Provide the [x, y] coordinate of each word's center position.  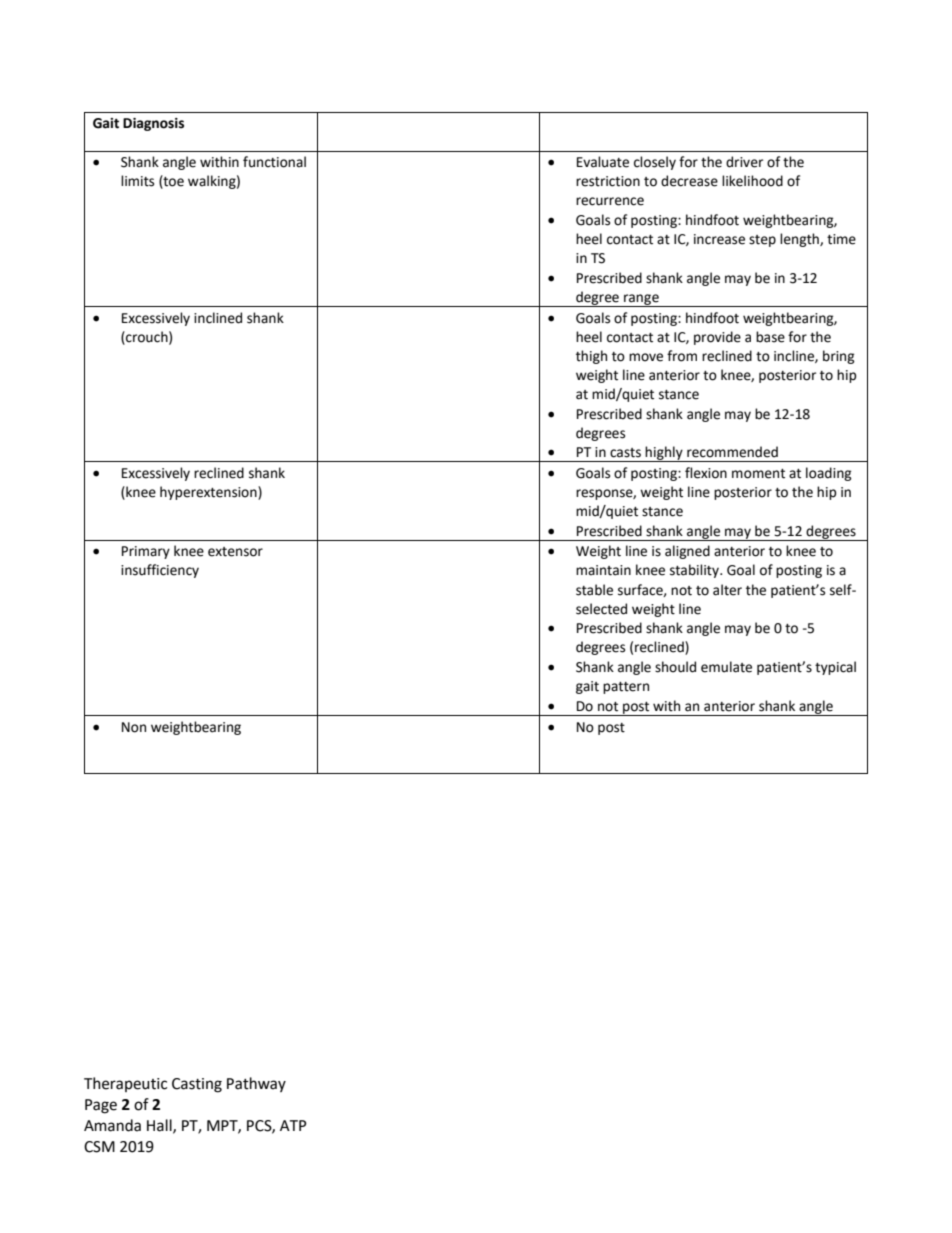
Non [134, 727]
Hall [160, 1126]
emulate [726, 667]
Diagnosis [153, 124]
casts [625, 453]
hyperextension [209, 493]
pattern [626, 688]
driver [744, 162]
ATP [293, 1125]
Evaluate [603, 162]
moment [758, 474]
